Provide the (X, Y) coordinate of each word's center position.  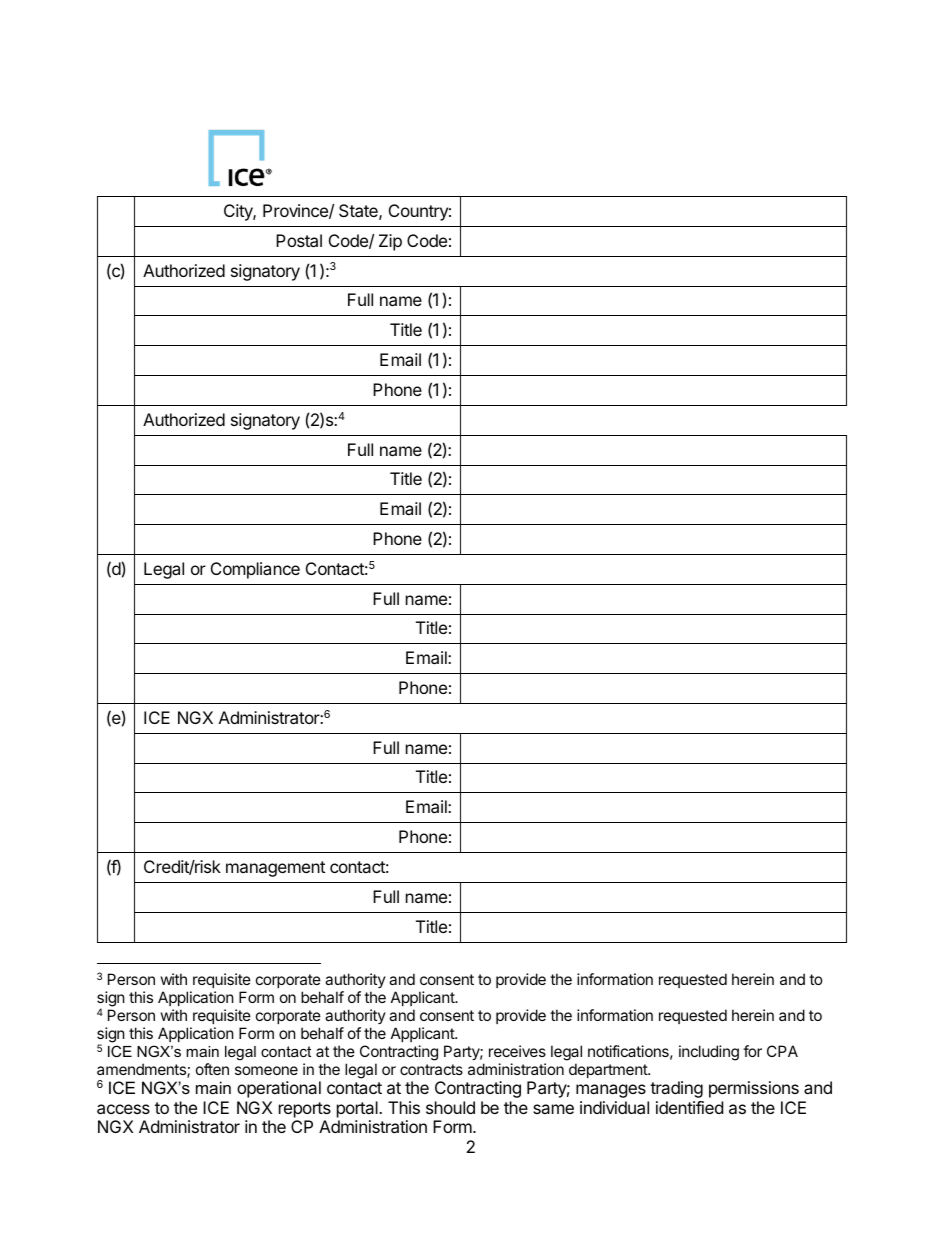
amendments (142, 1070)
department (609, 1070)
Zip (390, 242)
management (275, 869)
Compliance (255, 570)
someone (266, 1070)
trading (676, 1089)
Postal (299, 240)
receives (517, 1051)
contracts (431, 1069)
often (212, 1069)
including (709, 1053)
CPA (782, 1051)
